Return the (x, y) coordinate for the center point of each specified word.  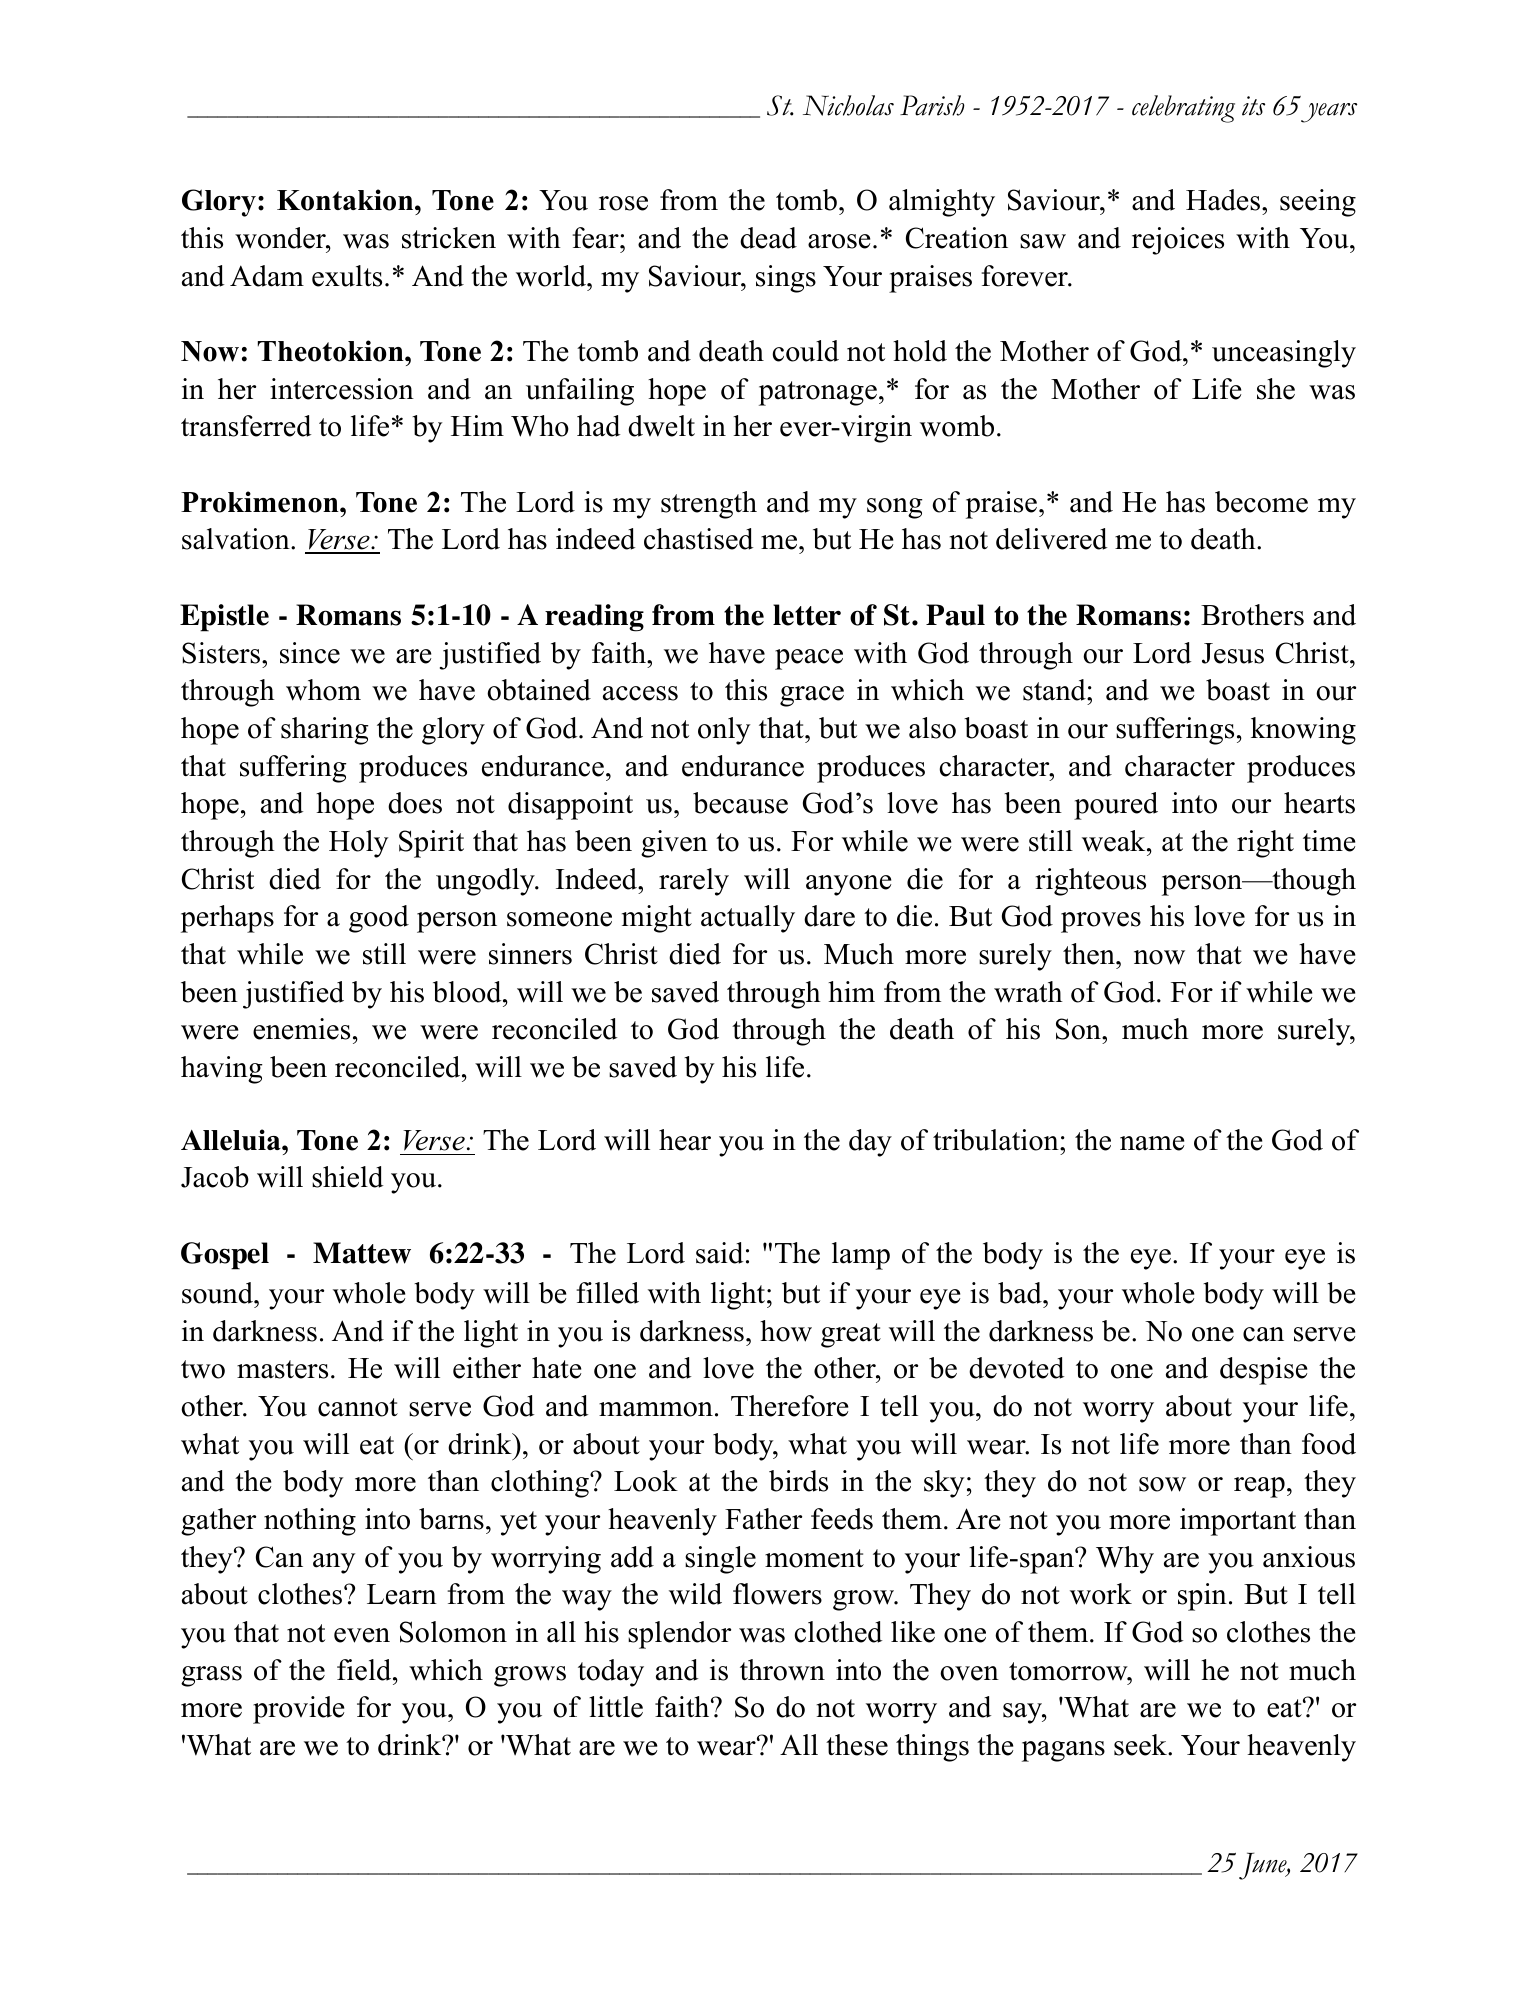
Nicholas (848, 105)
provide (298, 1710)
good (379, 919)
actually (748, 919)
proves (1101, 922)
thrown (782, 1670)
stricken (449, 238)
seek (1141, 1745)
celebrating (1183, 109)
